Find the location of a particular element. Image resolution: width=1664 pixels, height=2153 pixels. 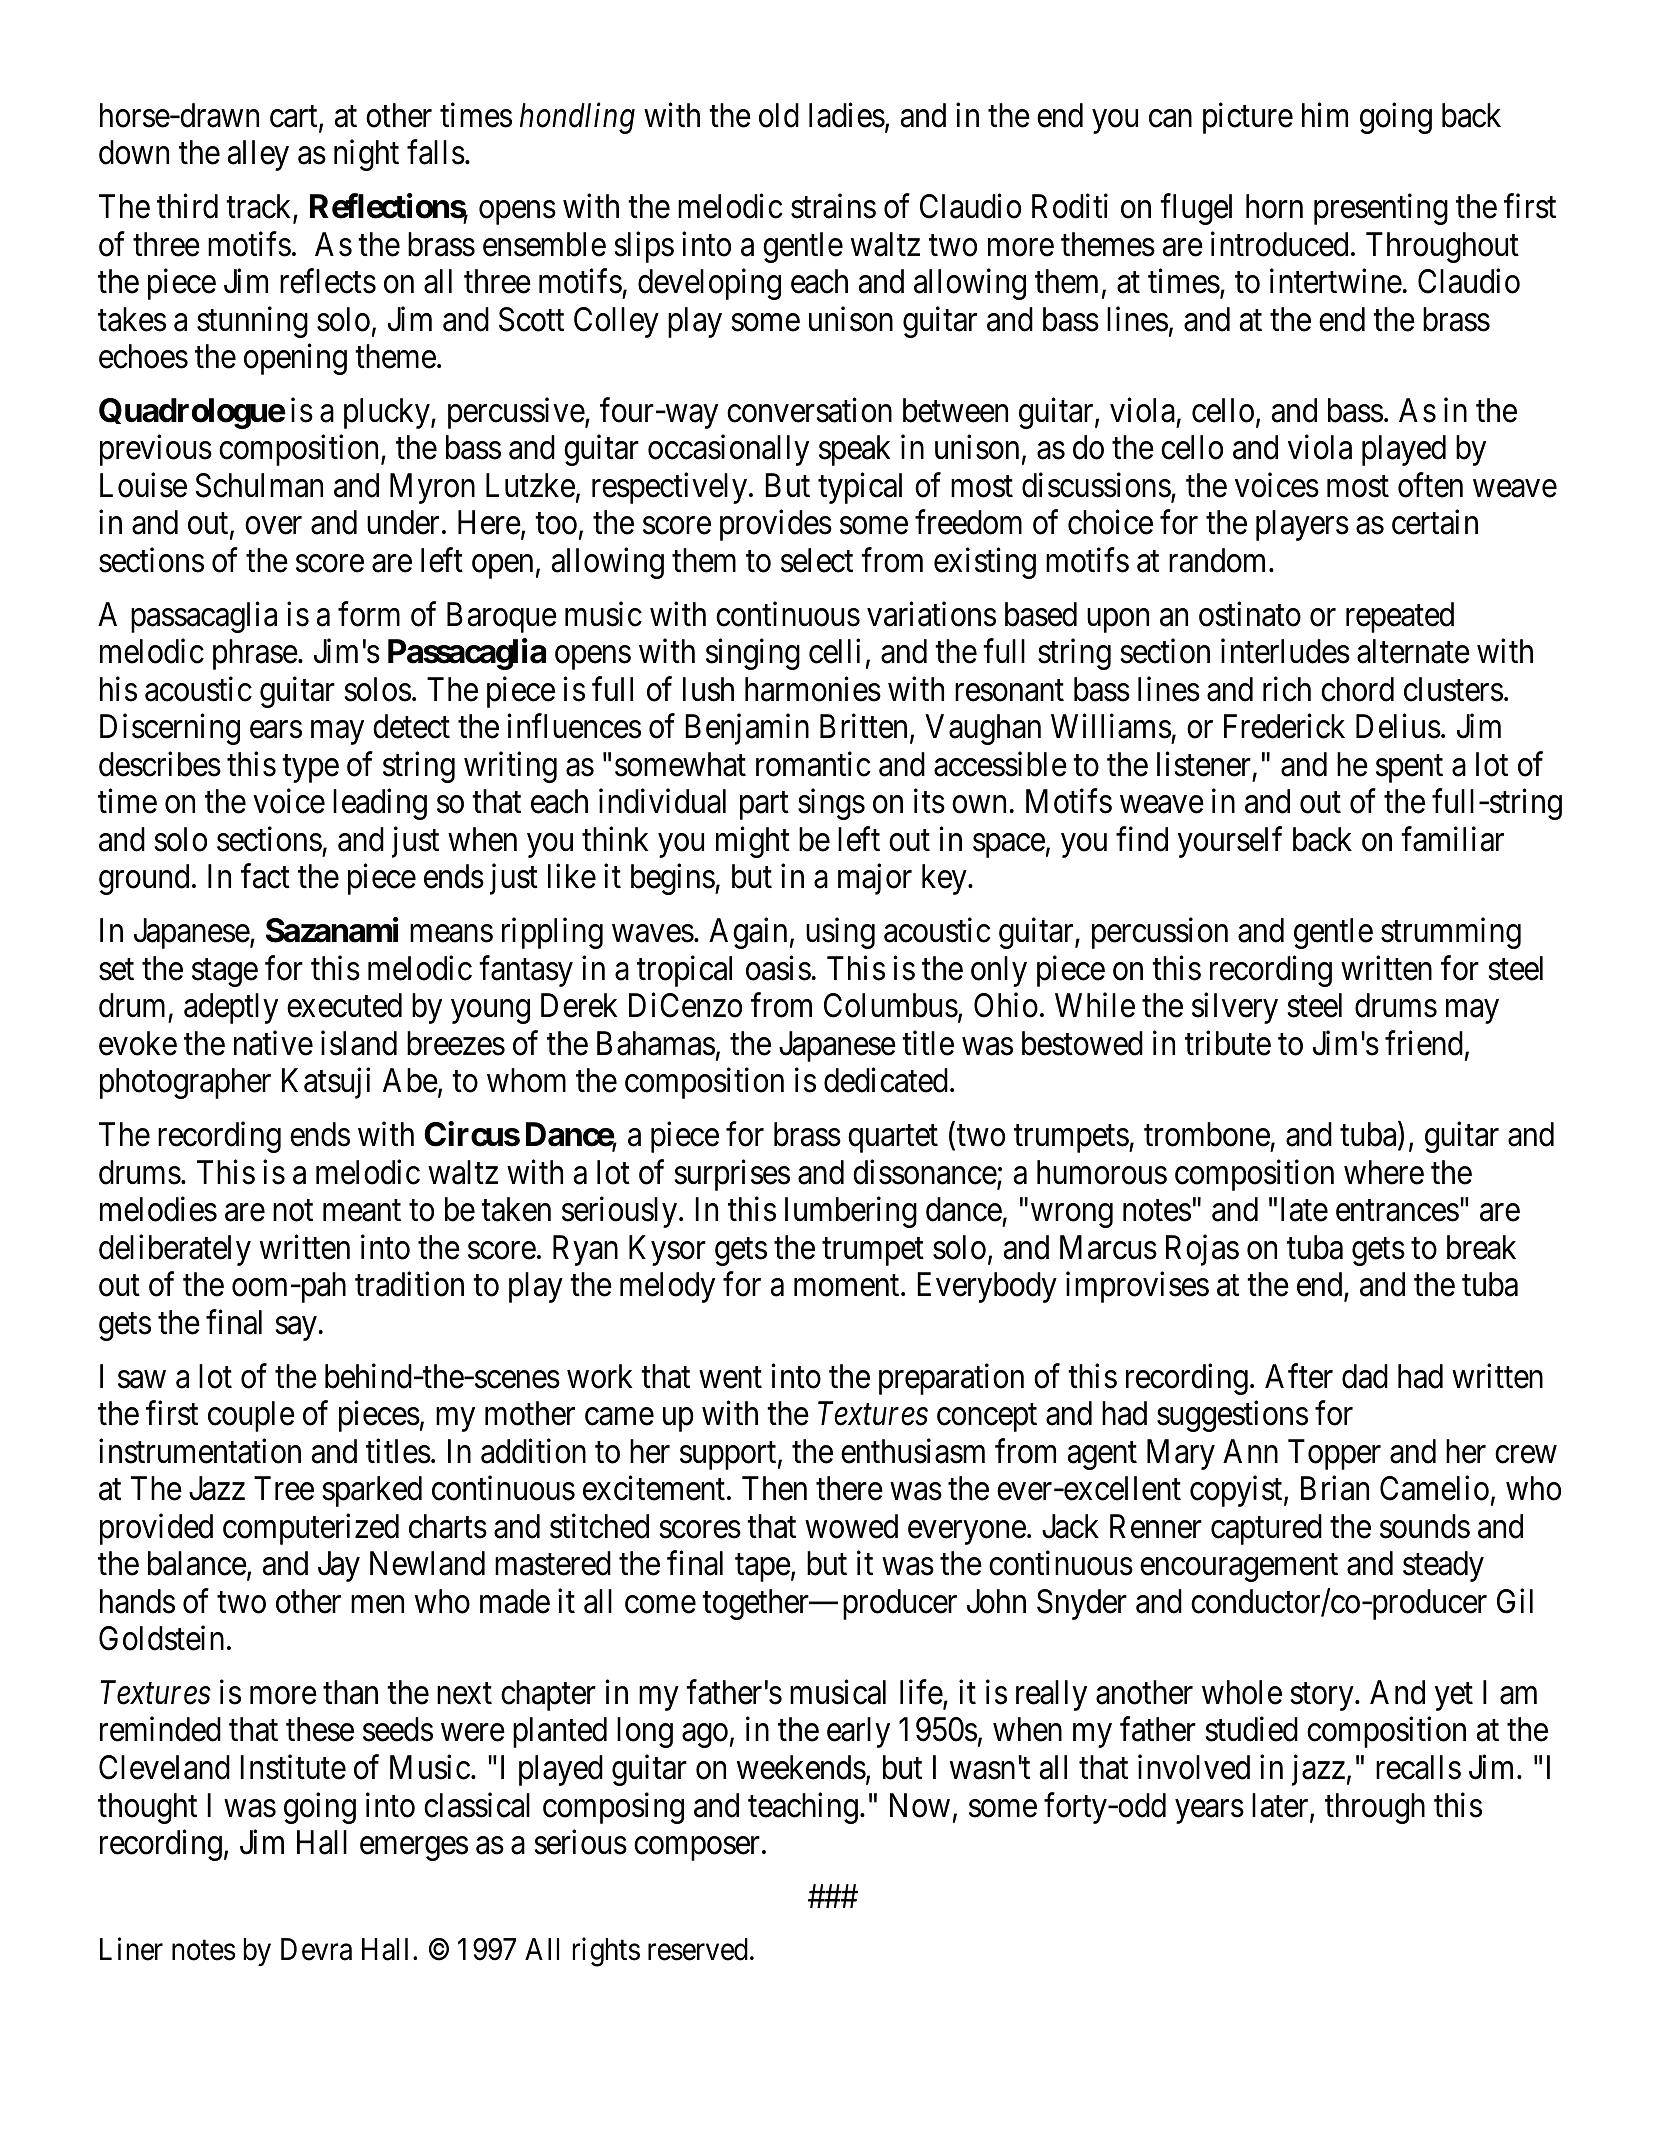

alley is located at coordinates (258, 155).
